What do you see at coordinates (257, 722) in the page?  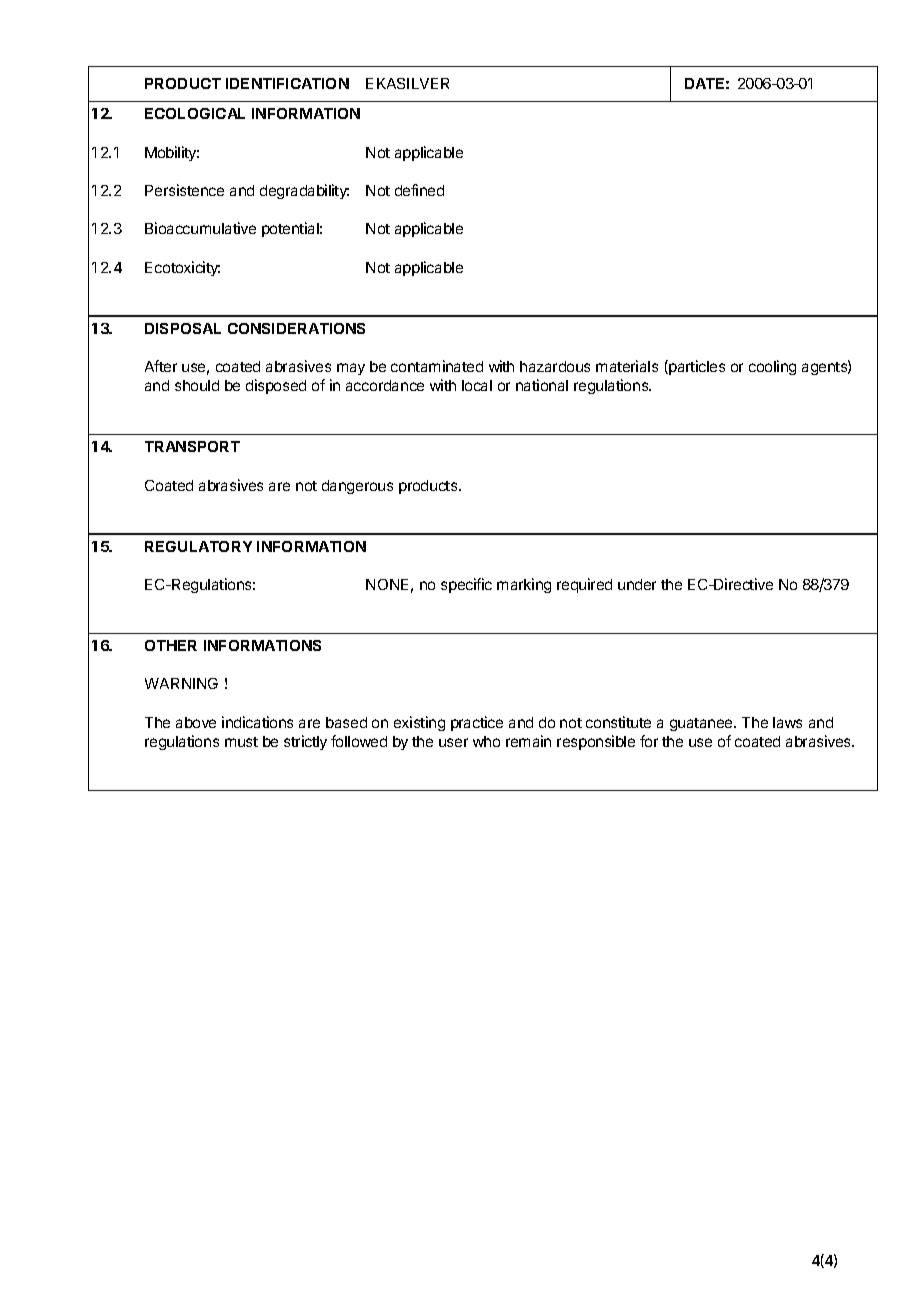 I see `indications` at bounding box center [257, 722].
